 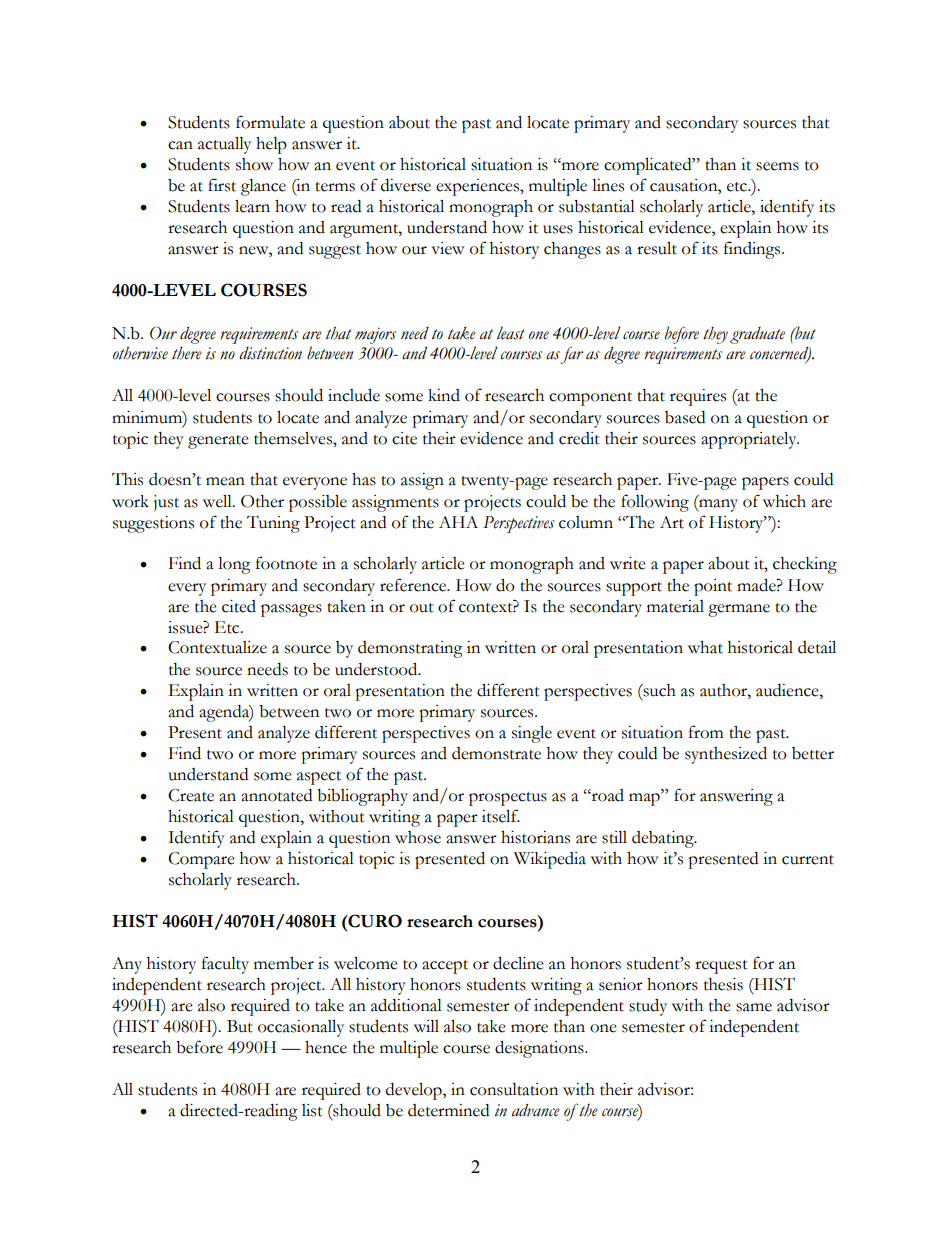 What do you see at coordinates (444, 395) in the page?
I see `kind` at bounding box center [444, 395].
